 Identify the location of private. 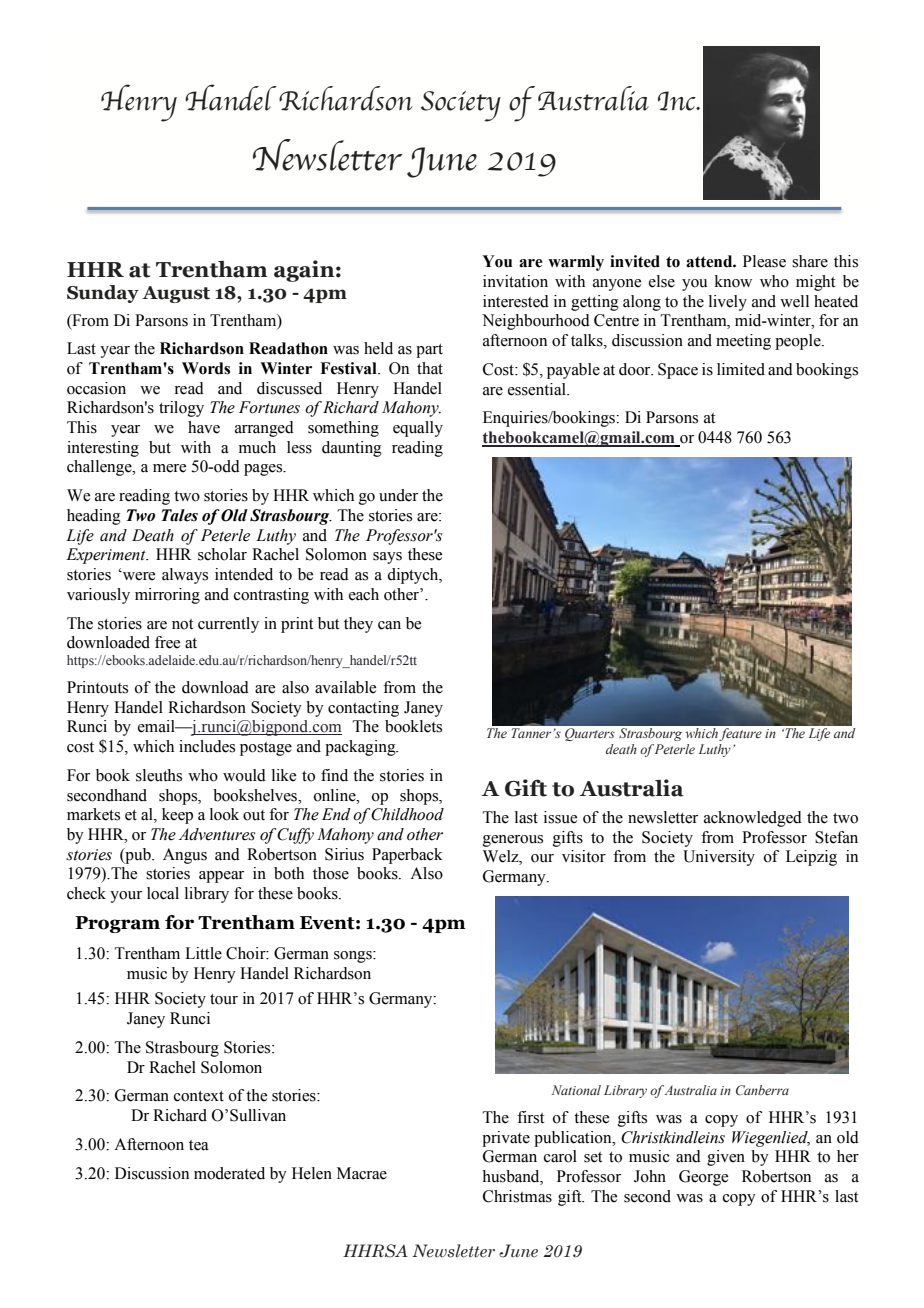
(506, 1139).
